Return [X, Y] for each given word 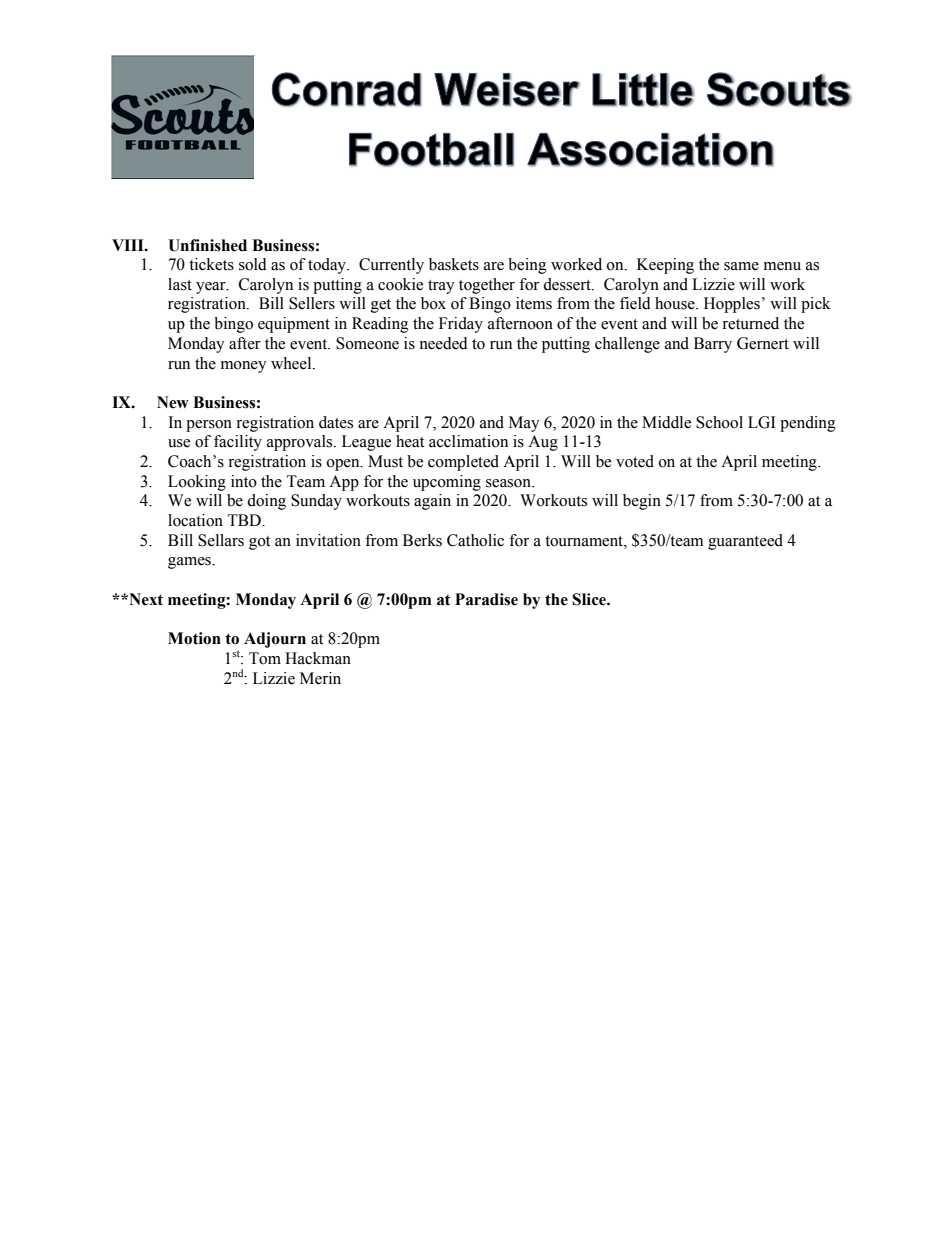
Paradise [486, 599]
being [527, 266]
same [741, 266]
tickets [211, 264]
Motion [194, 638]
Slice [590, 599]
